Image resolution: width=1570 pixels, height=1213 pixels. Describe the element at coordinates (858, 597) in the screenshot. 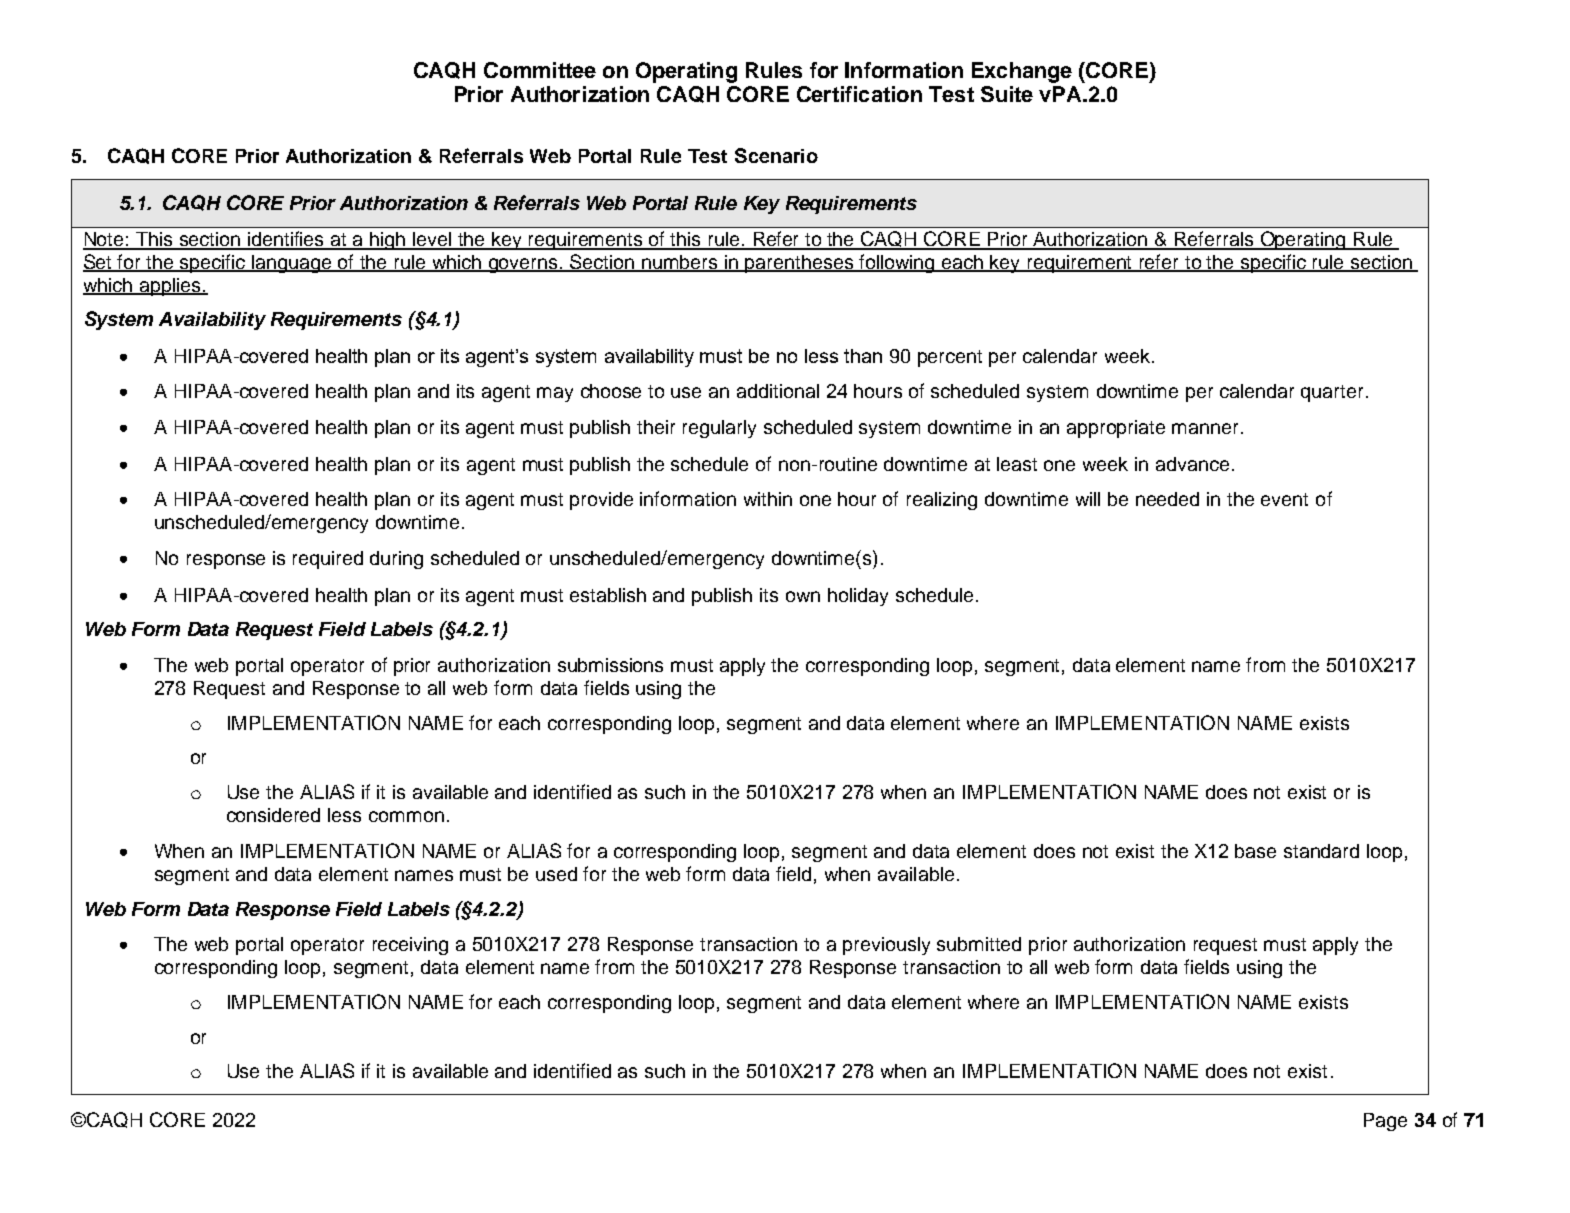

I see `holiday` at that location.
